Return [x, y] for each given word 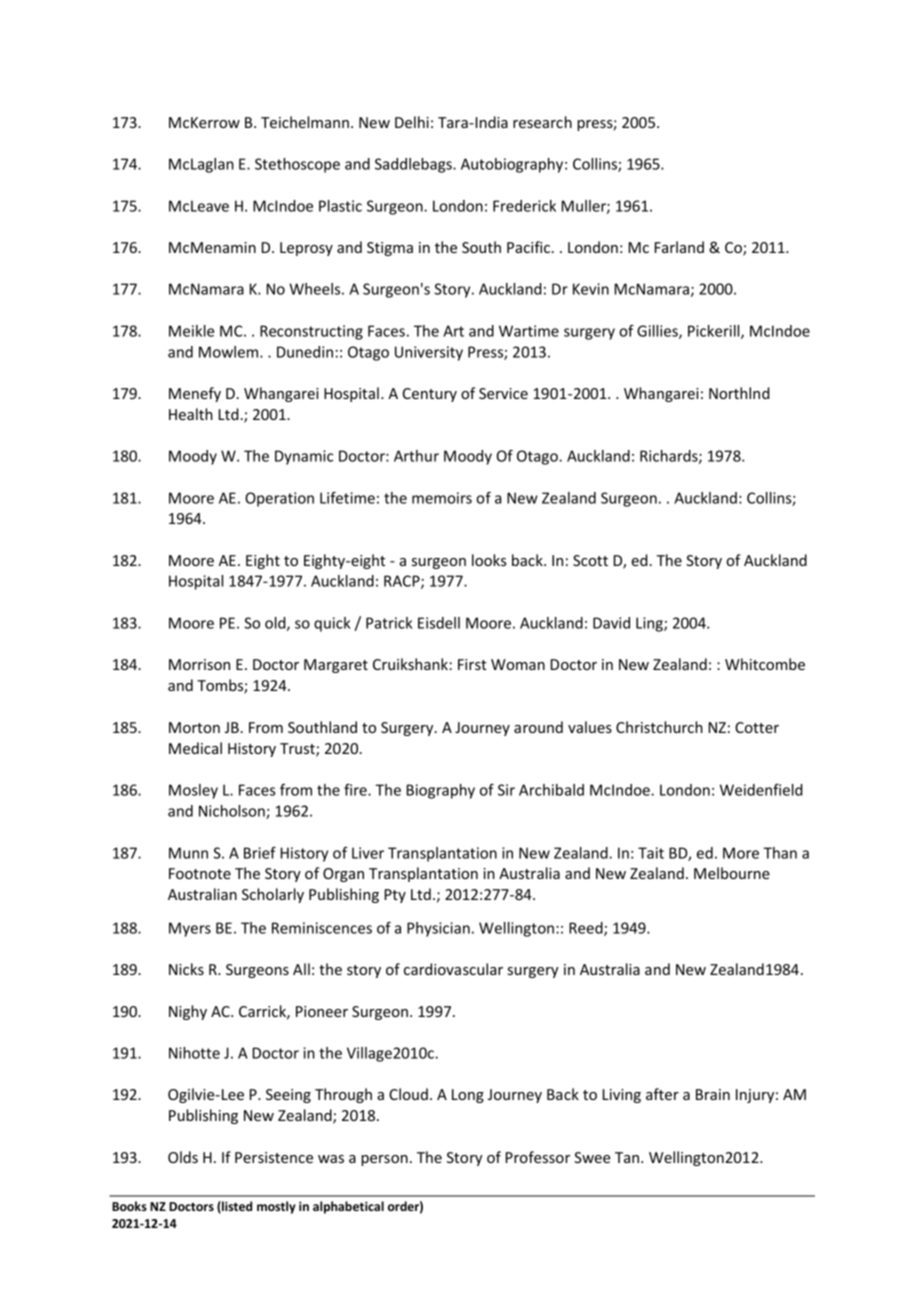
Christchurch [659, 727]
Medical [195, 748]
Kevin [591, 289]
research [542, 122]
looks [489, 560]
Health [191, 414]
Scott [590, 560]
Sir [506, 790]
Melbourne [732, 873]
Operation [279, 499]
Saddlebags [414, 165]
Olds [183, 1157]
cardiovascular [453, 969]
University [429, 353]
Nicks [186, 969]
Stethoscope [297, 165]
